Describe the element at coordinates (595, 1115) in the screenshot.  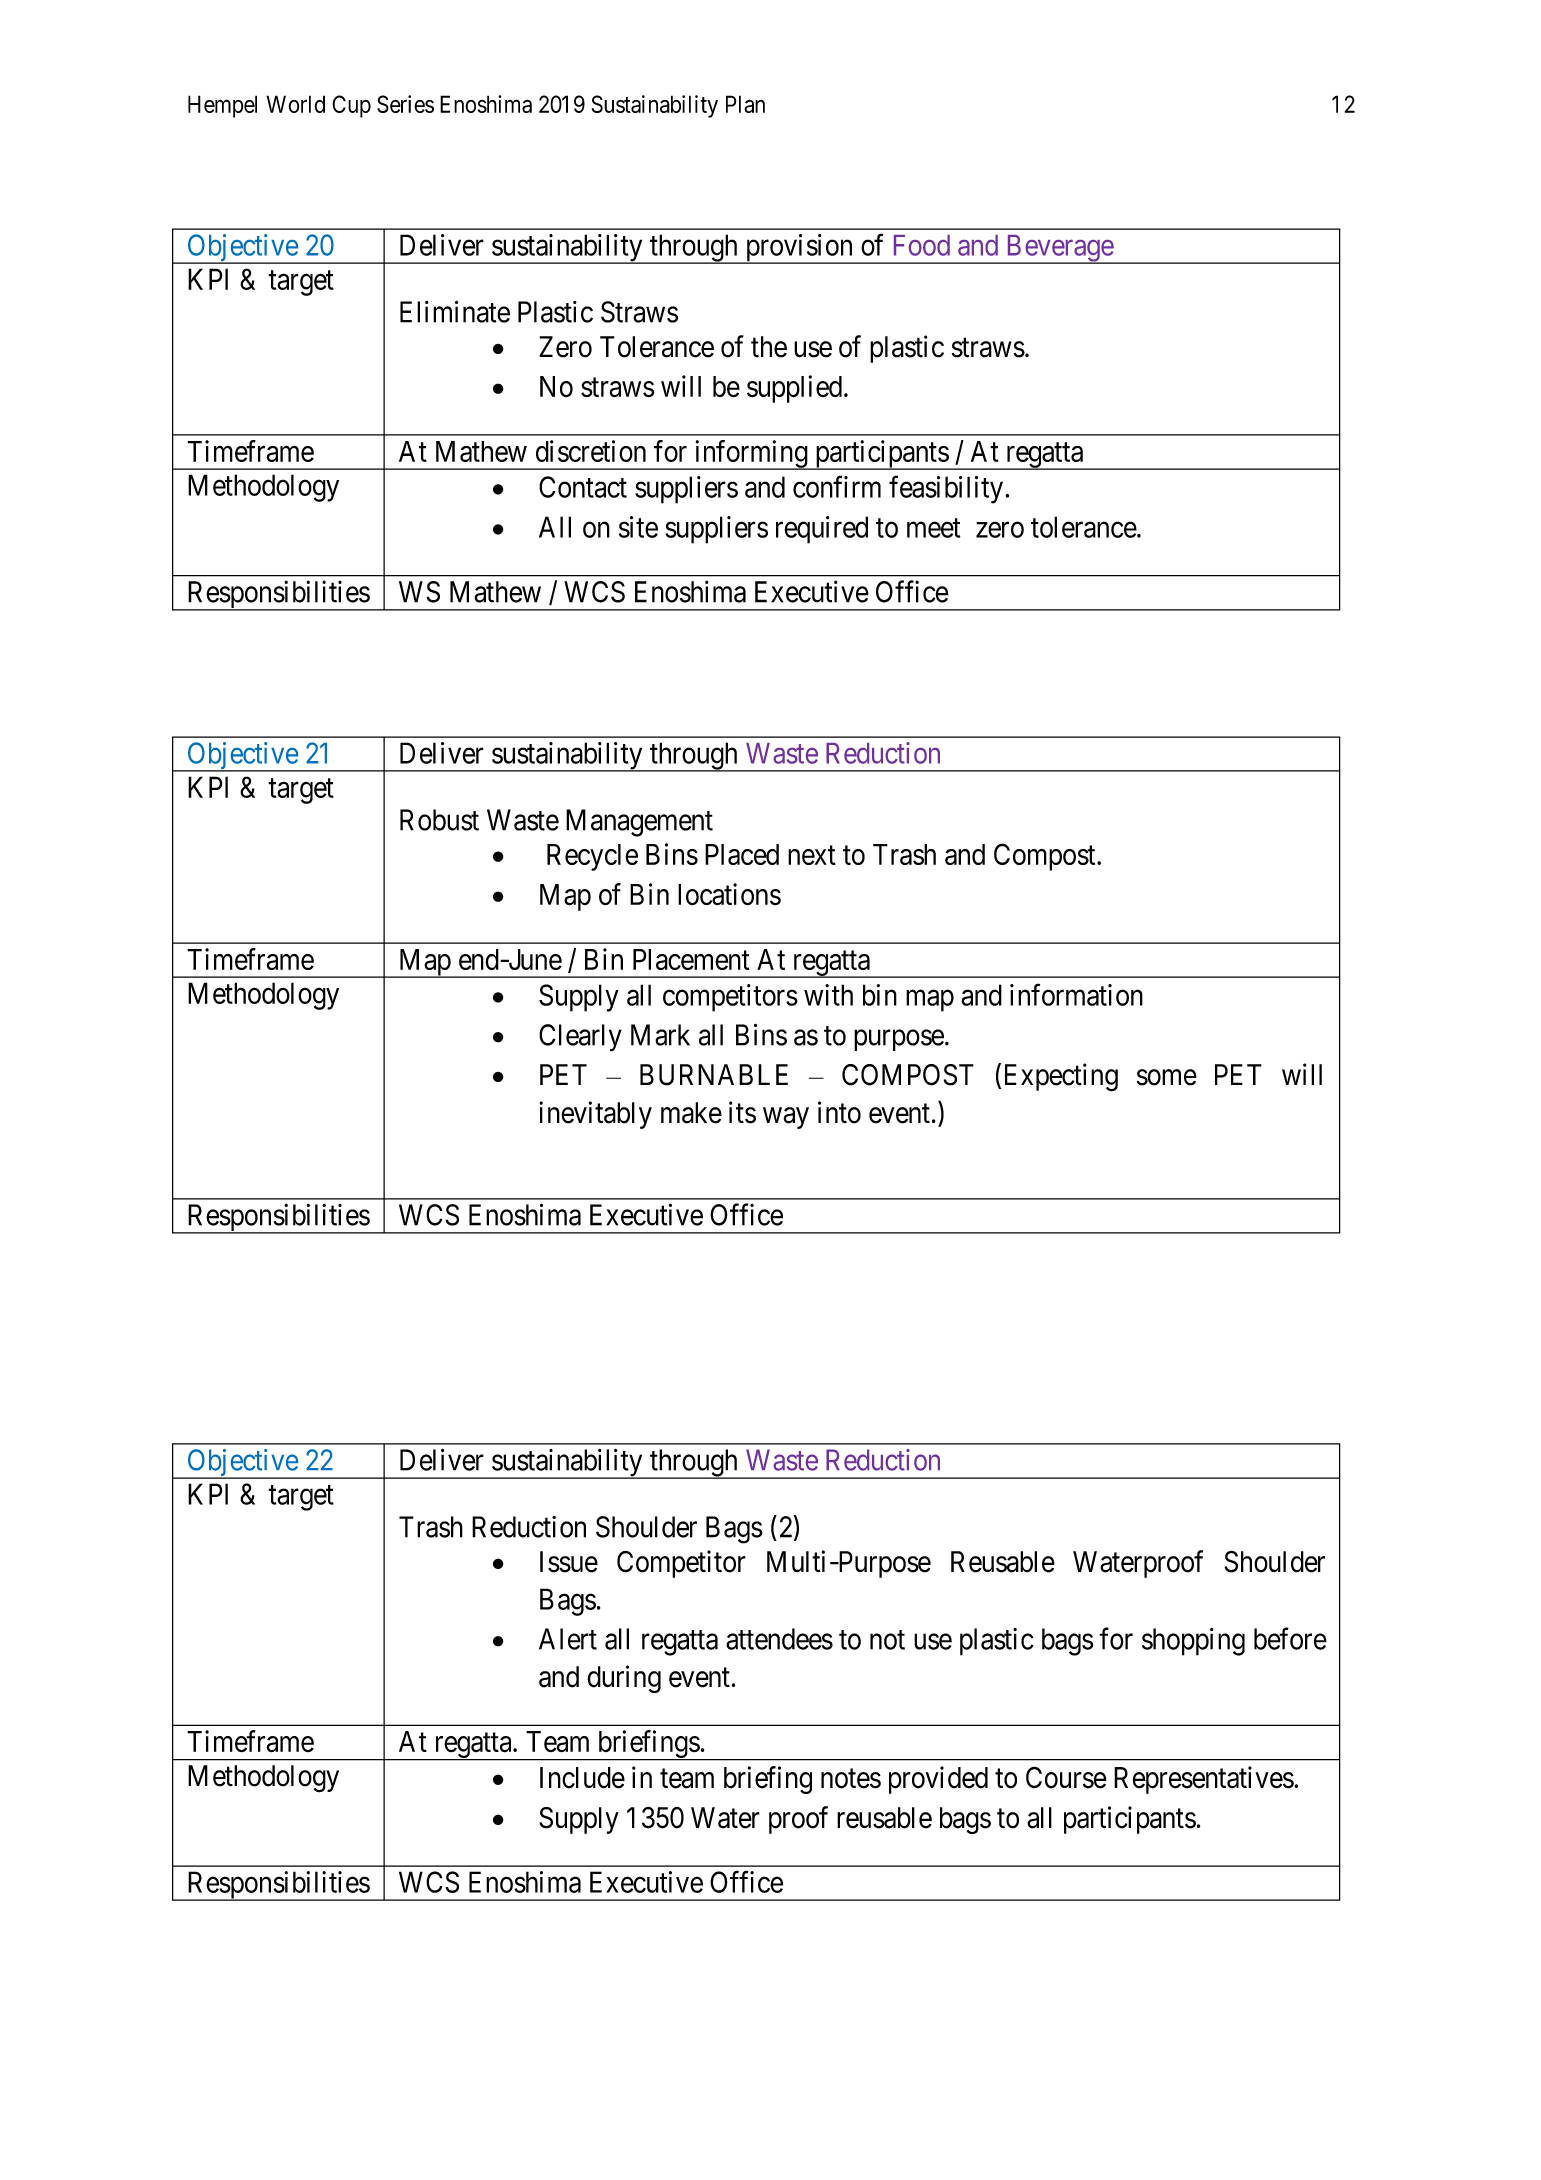
I see `inevitably` at that location.
